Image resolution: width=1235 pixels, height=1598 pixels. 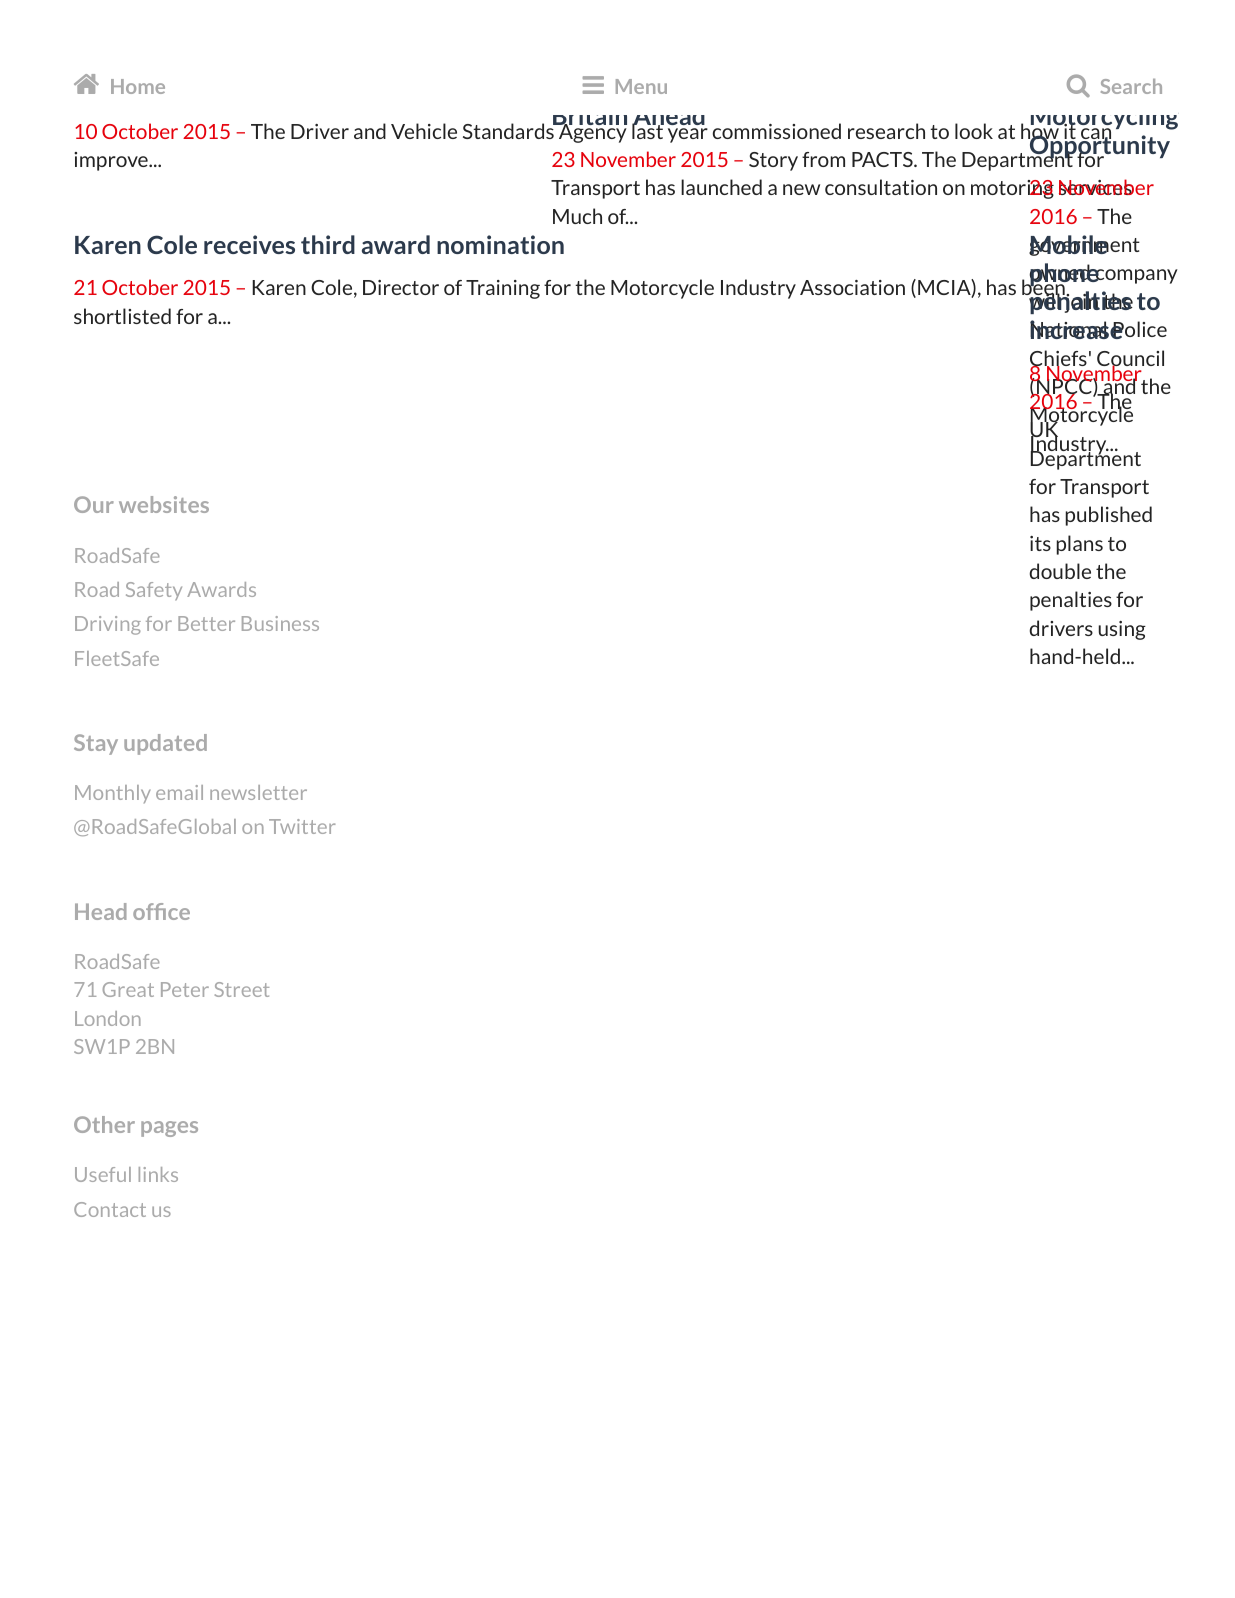 I want to click on look, so click(x=974, y=131).
